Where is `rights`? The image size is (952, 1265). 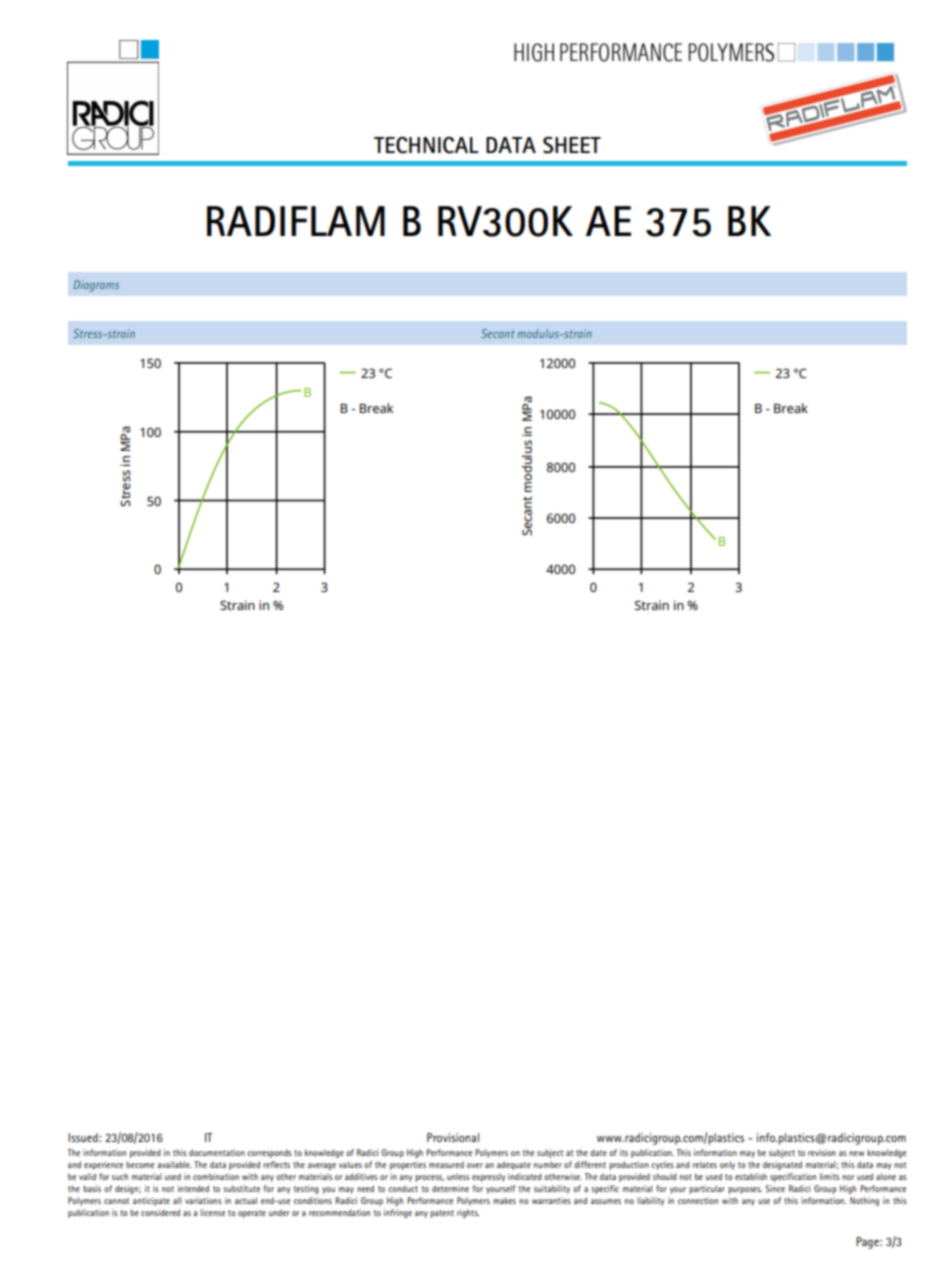
rights is located at coordinates (468, 1213).
